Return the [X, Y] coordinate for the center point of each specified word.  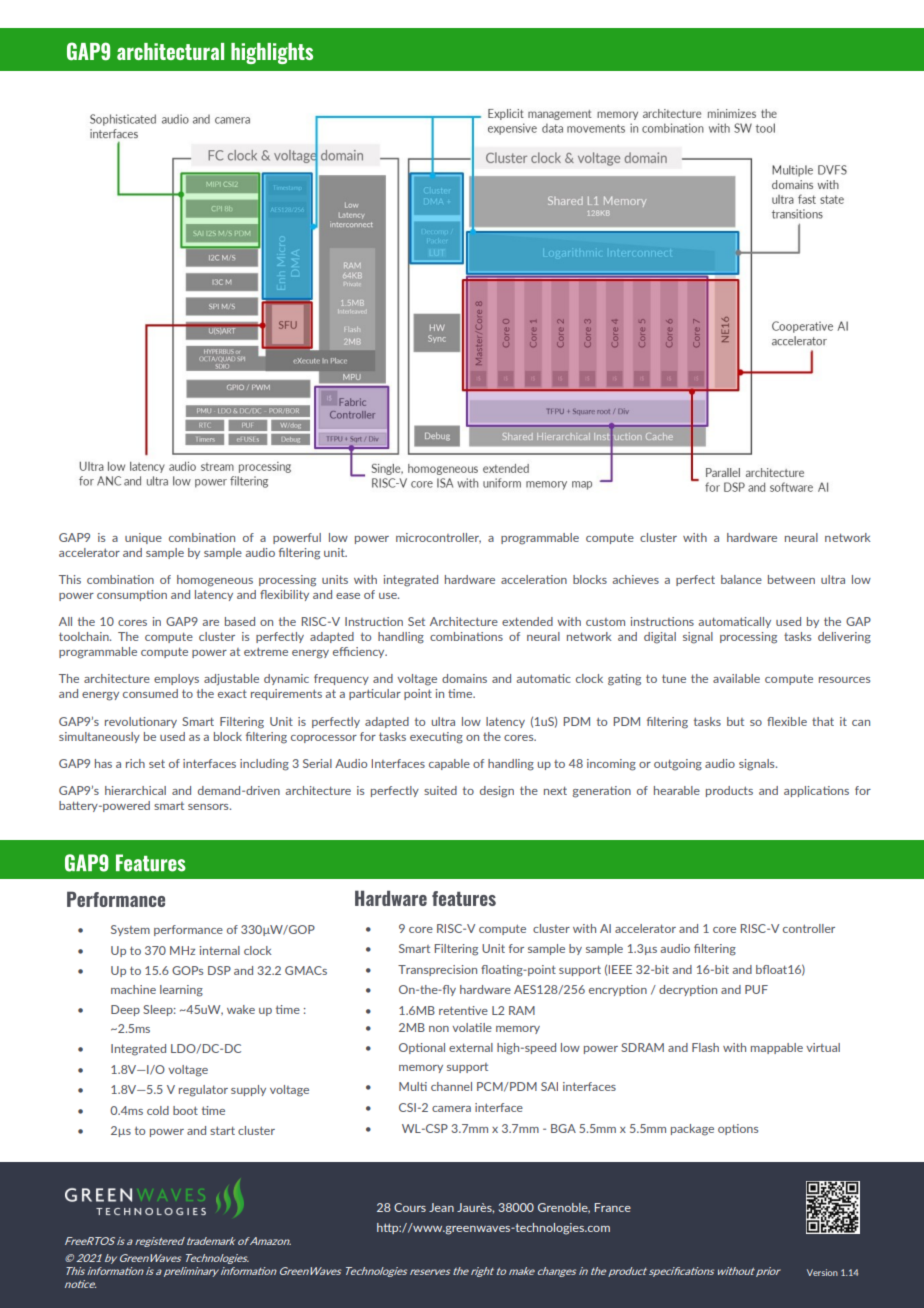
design [497, 792]
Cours [410, 1207]
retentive [463, 1010]
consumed [150, 693]
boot [185, 1110]
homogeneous [215, 581]
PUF [756, 989]
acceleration [534, 579]
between [791, 579]
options [738, 1129]
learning [181, 991]
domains [464, 678]
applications [816, 791]
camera [451, 1109]
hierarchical [135, 790]
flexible [787, 721]
